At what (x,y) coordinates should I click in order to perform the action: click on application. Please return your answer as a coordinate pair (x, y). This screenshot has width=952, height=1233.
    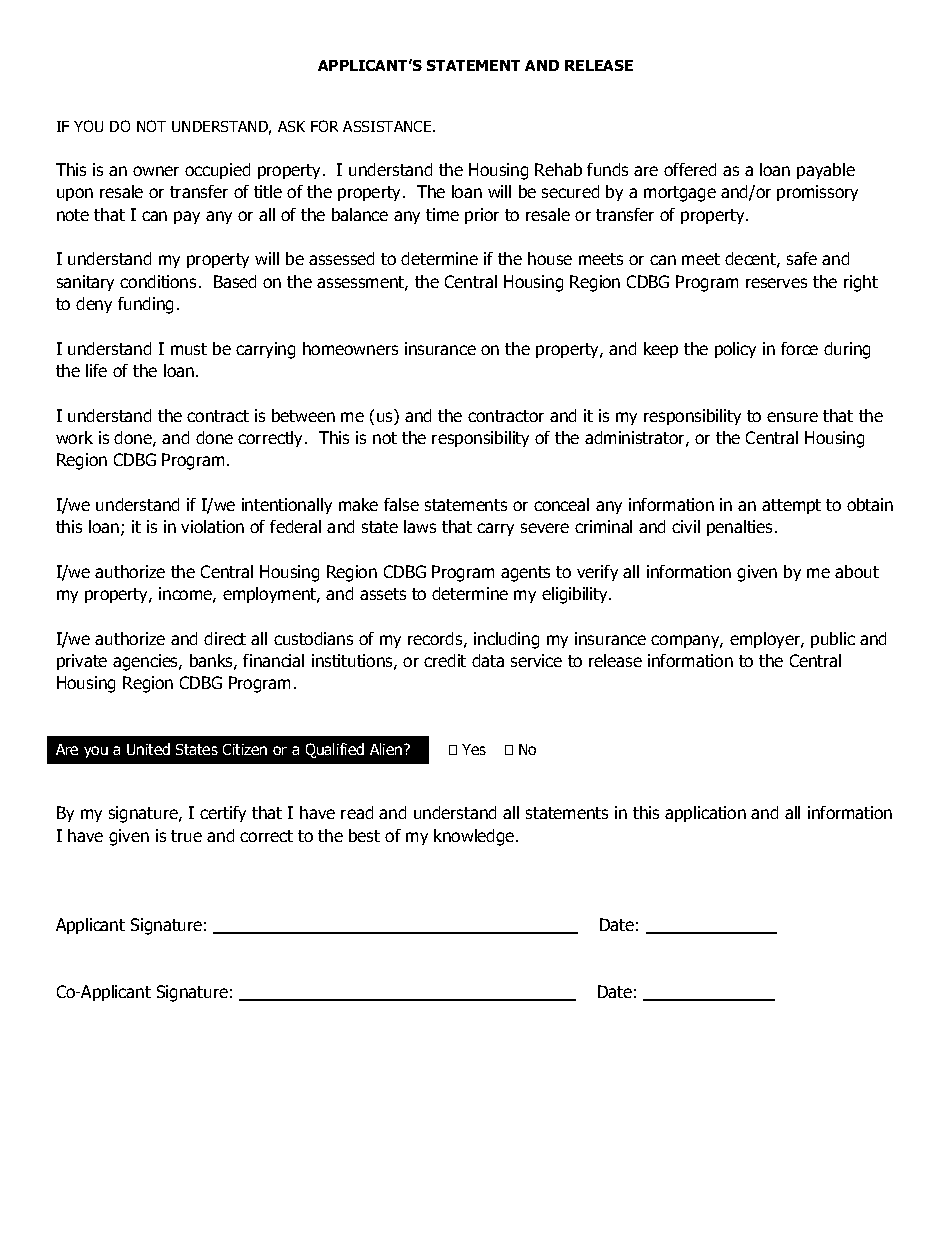
    Looking at the image, I should click on (705, 814).
